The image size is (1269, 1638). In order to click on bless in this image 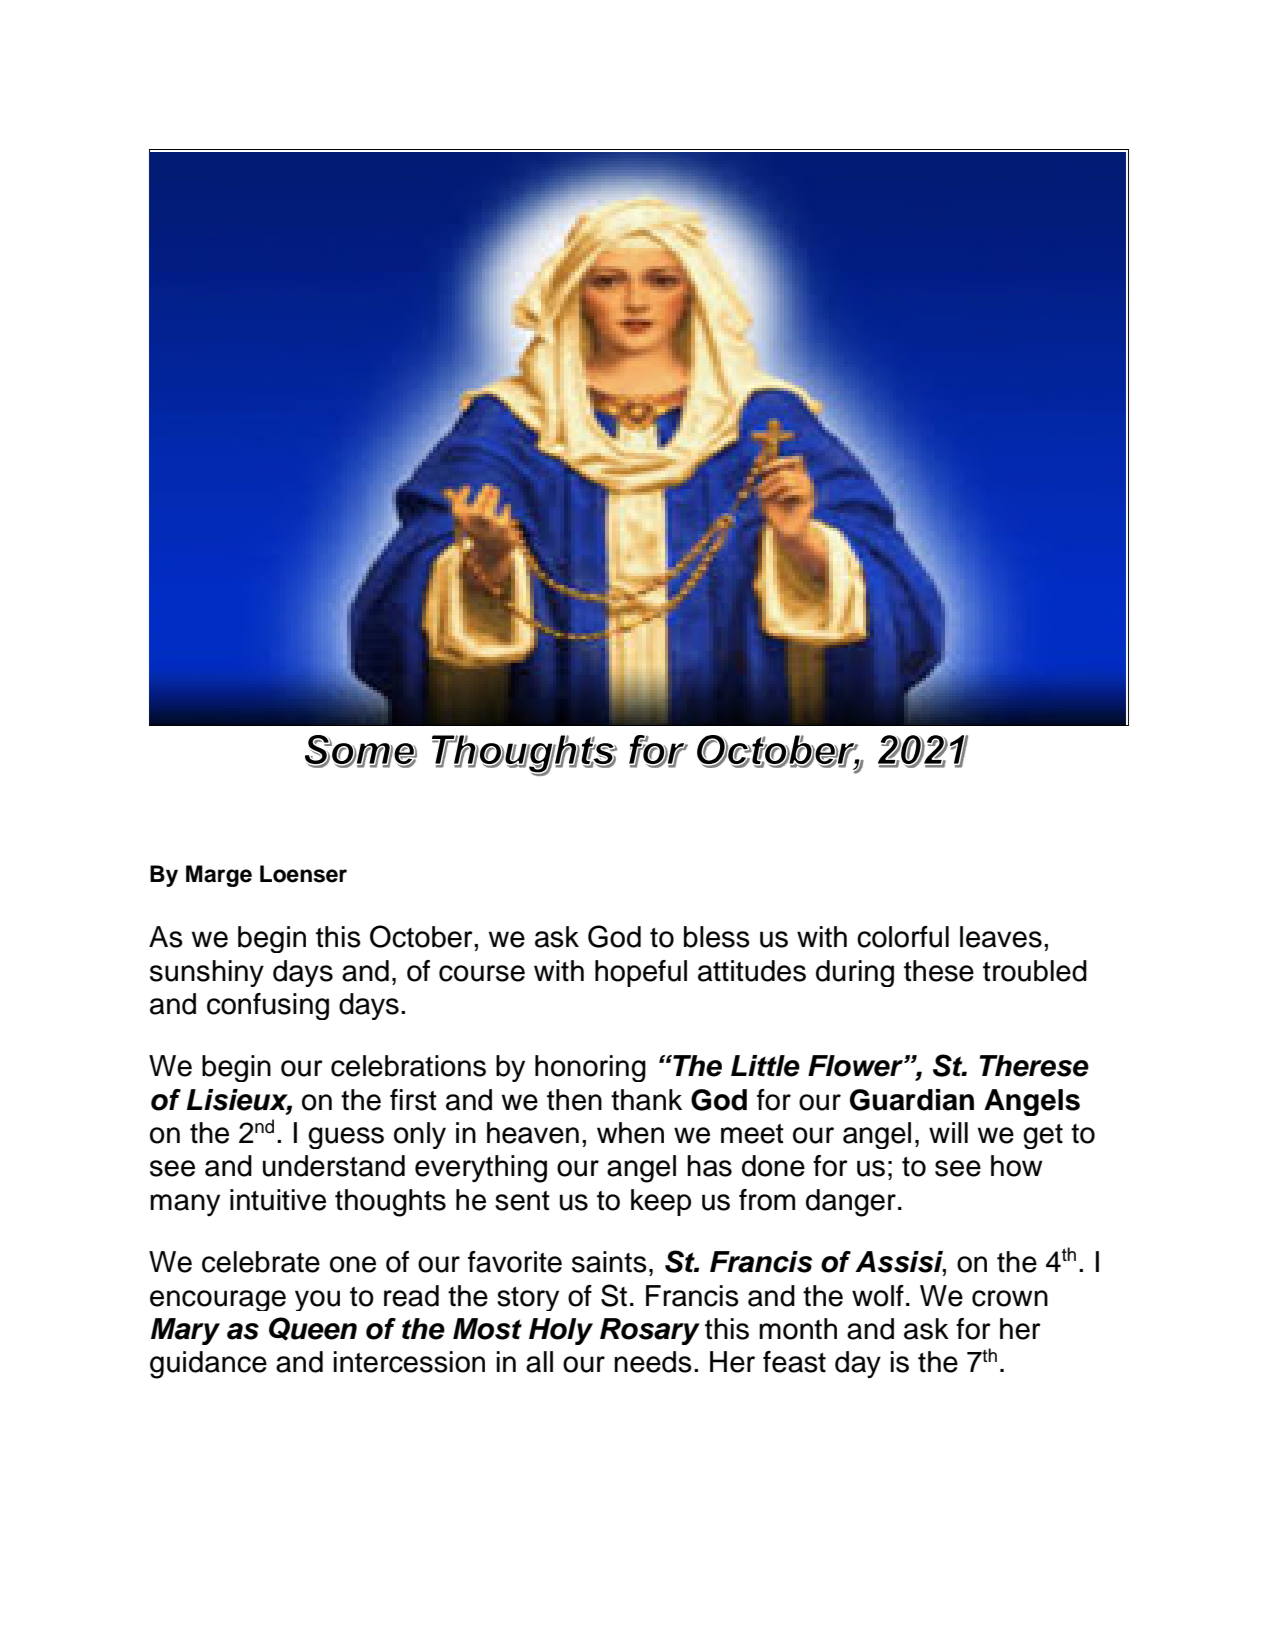, I will do `click(717, 937)`.
